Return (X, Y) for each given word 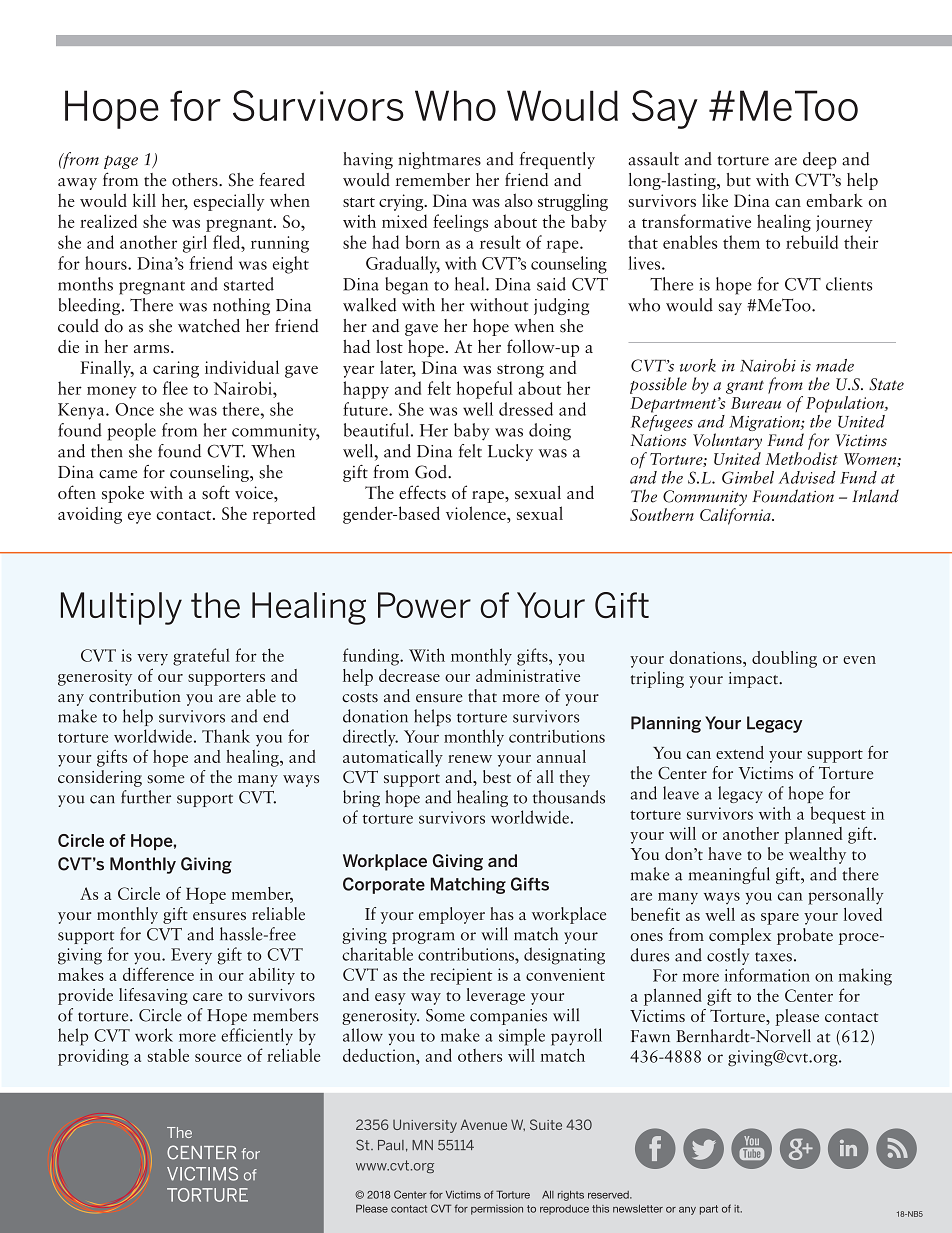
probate (805, 936)
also (519, 200)
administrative (528, 675)
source (218, 1058)
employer (452, 915)
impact (754, 680)
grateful (201, 657)
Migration (765, 423)
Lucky (510, 452)
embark (834, 200)
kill (144, 200)
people (131, 432)
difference (158, 974)
